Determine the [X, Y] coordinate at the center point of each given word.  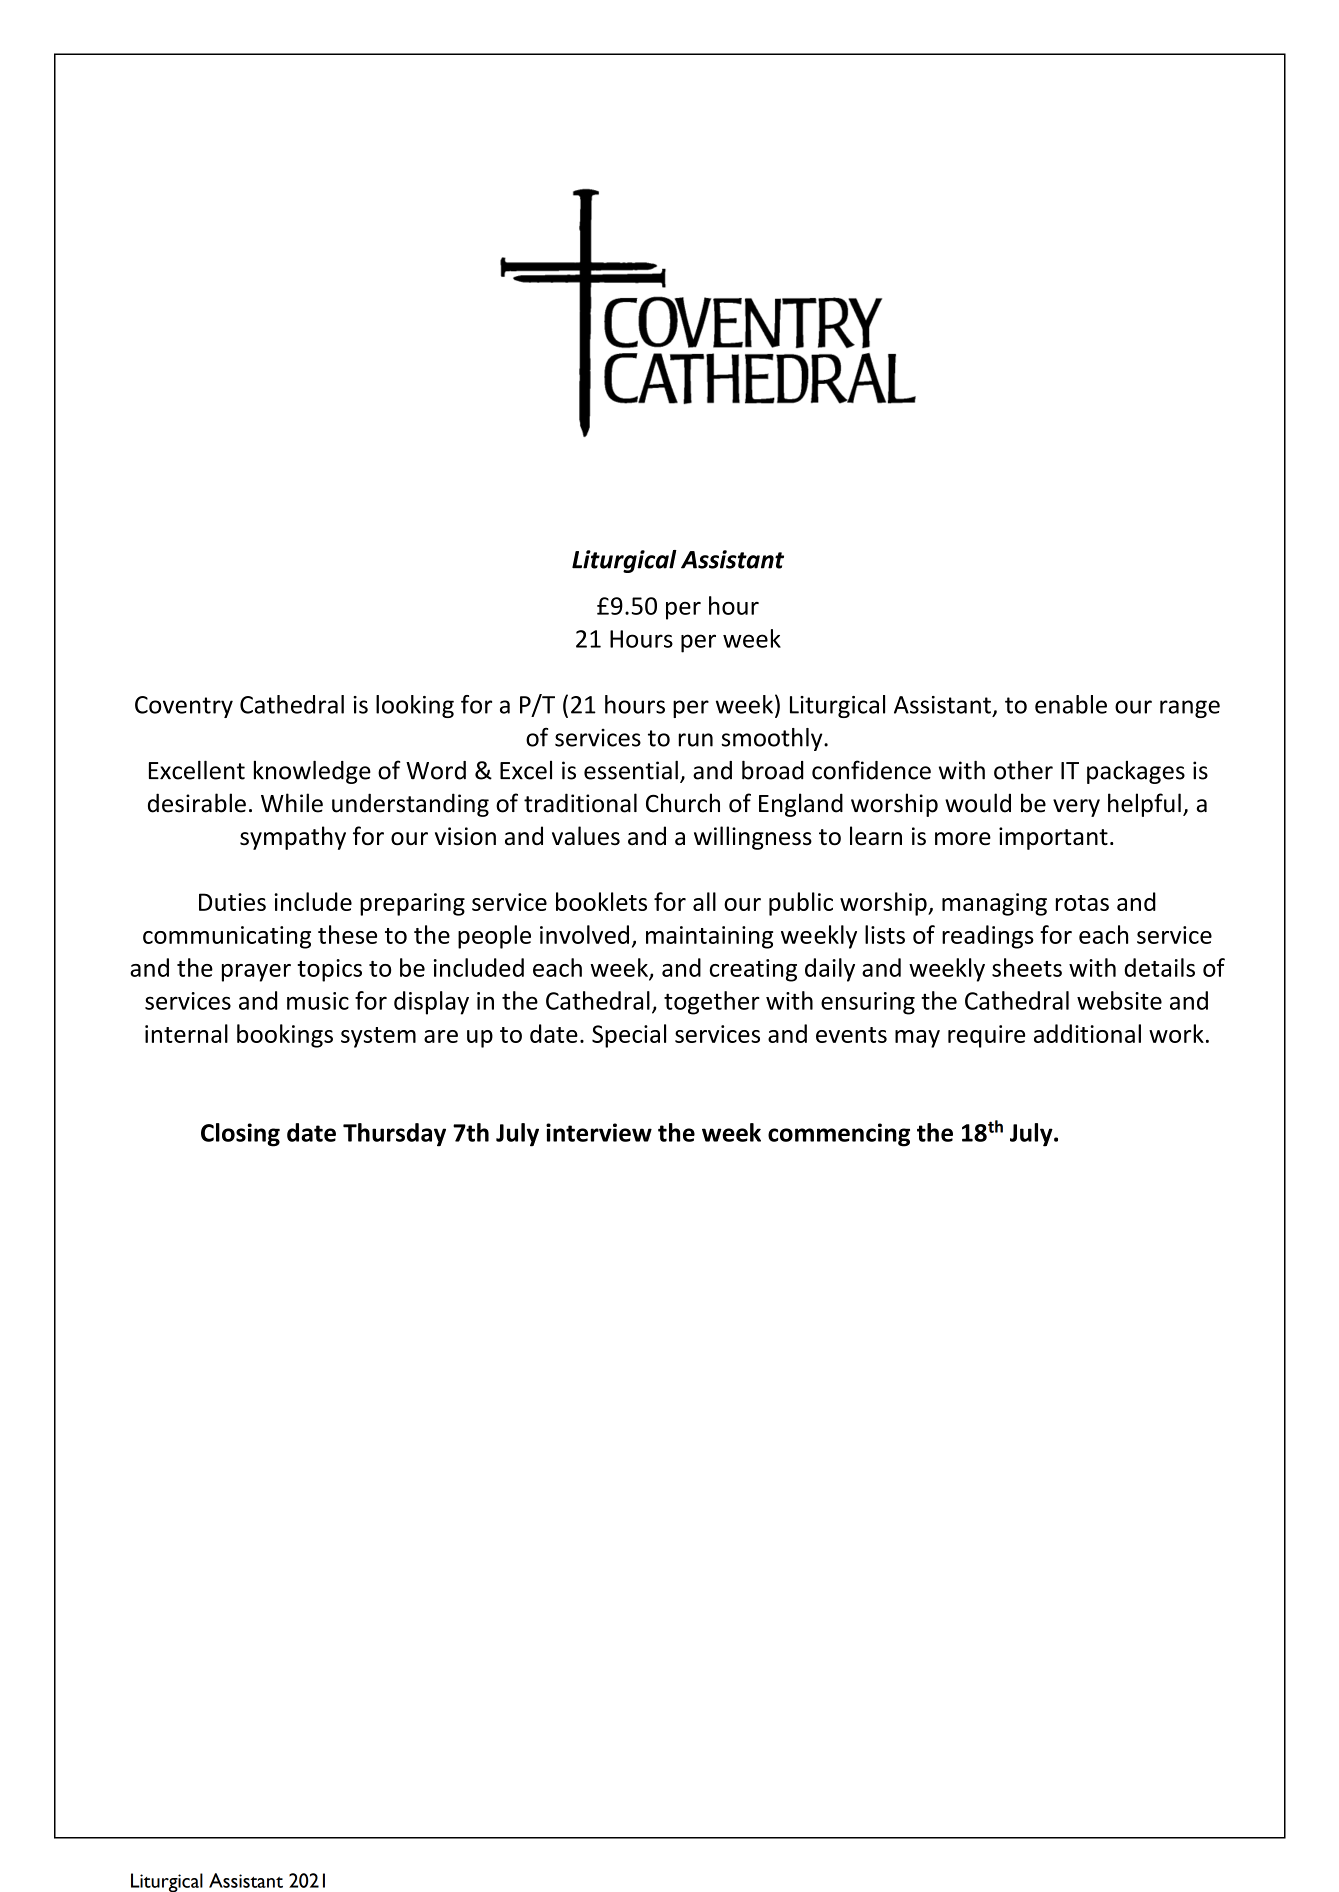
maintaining [709, 937]
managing [994, 904]
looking [415, 706]
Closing [240, 1135]
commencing [839, 1135]
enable [1071, 704]
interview [599, 1132]
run [695, 740]
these [347, 934]
